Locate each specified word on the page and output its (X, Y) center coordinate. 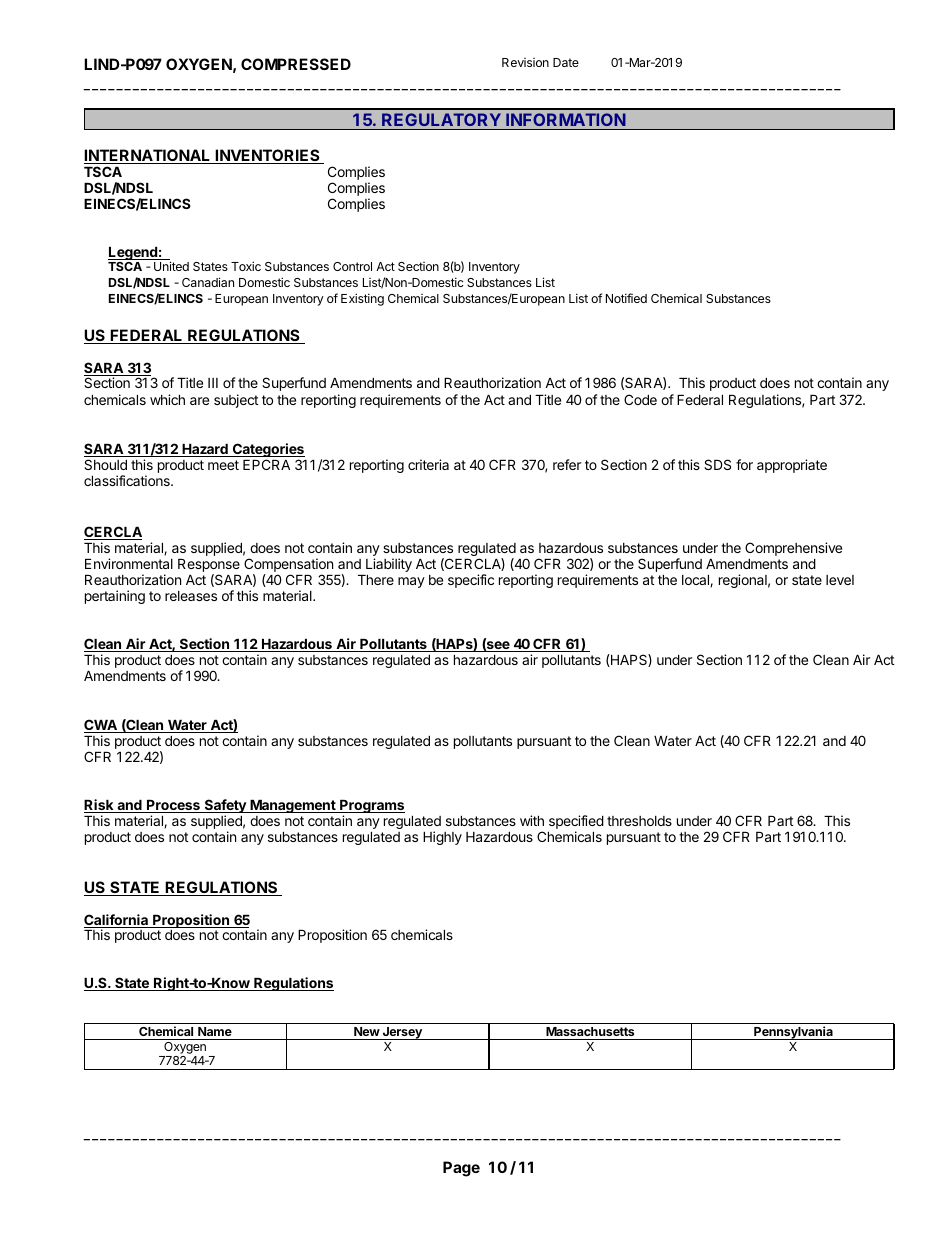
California (117, 921)
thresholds (639, 821)
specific (471, 581)
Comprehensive (793, 549)
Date (566, 62)
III (213, 383)
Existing (362, 299)
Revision (525, 62)
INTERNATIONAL (148, 156)
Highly (442, 838)
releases (191, 596)
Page (461, 1169)
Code (640, 399)
